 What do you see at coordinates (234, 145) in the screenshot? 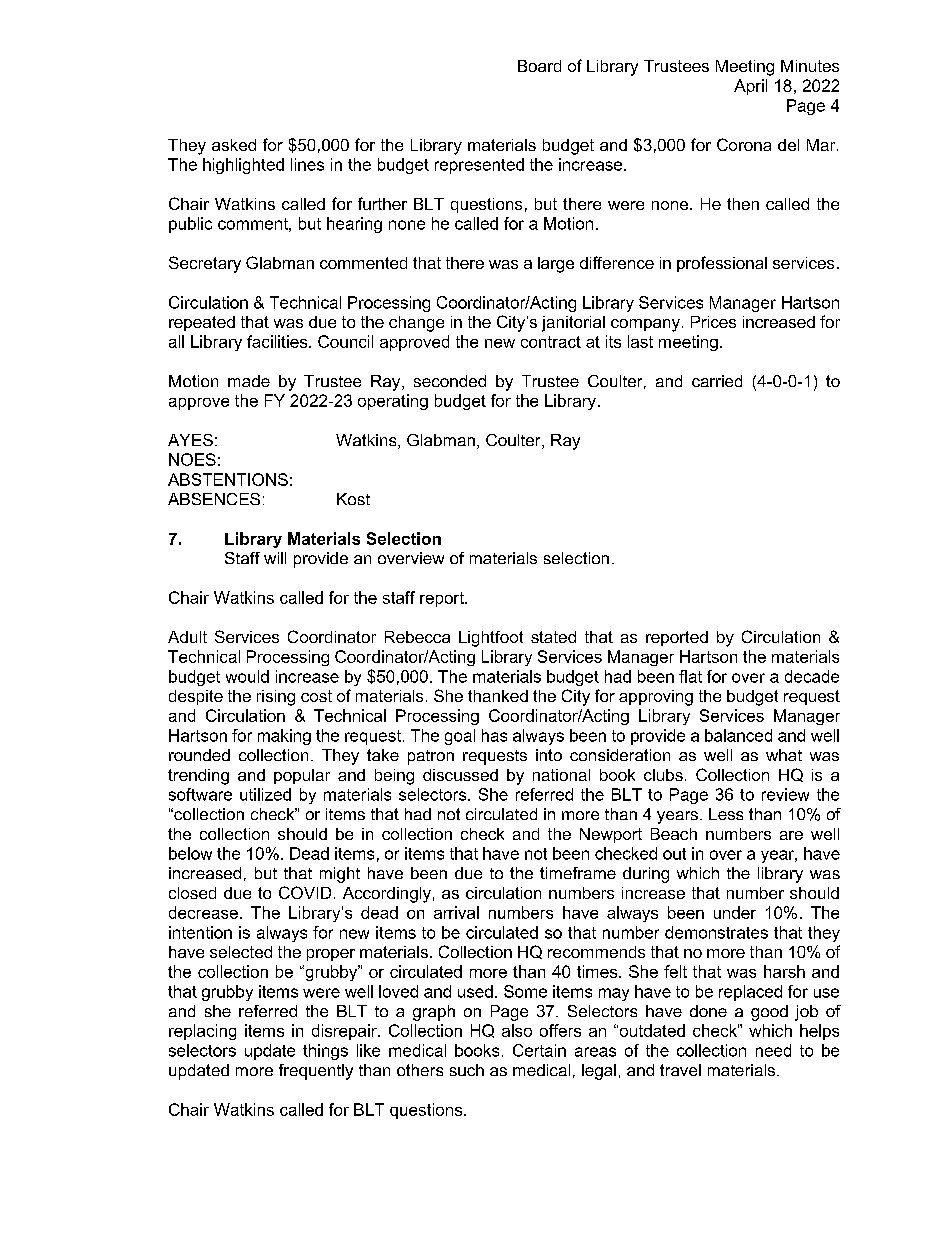
I see `asked` at bounding box center [234, 145].
